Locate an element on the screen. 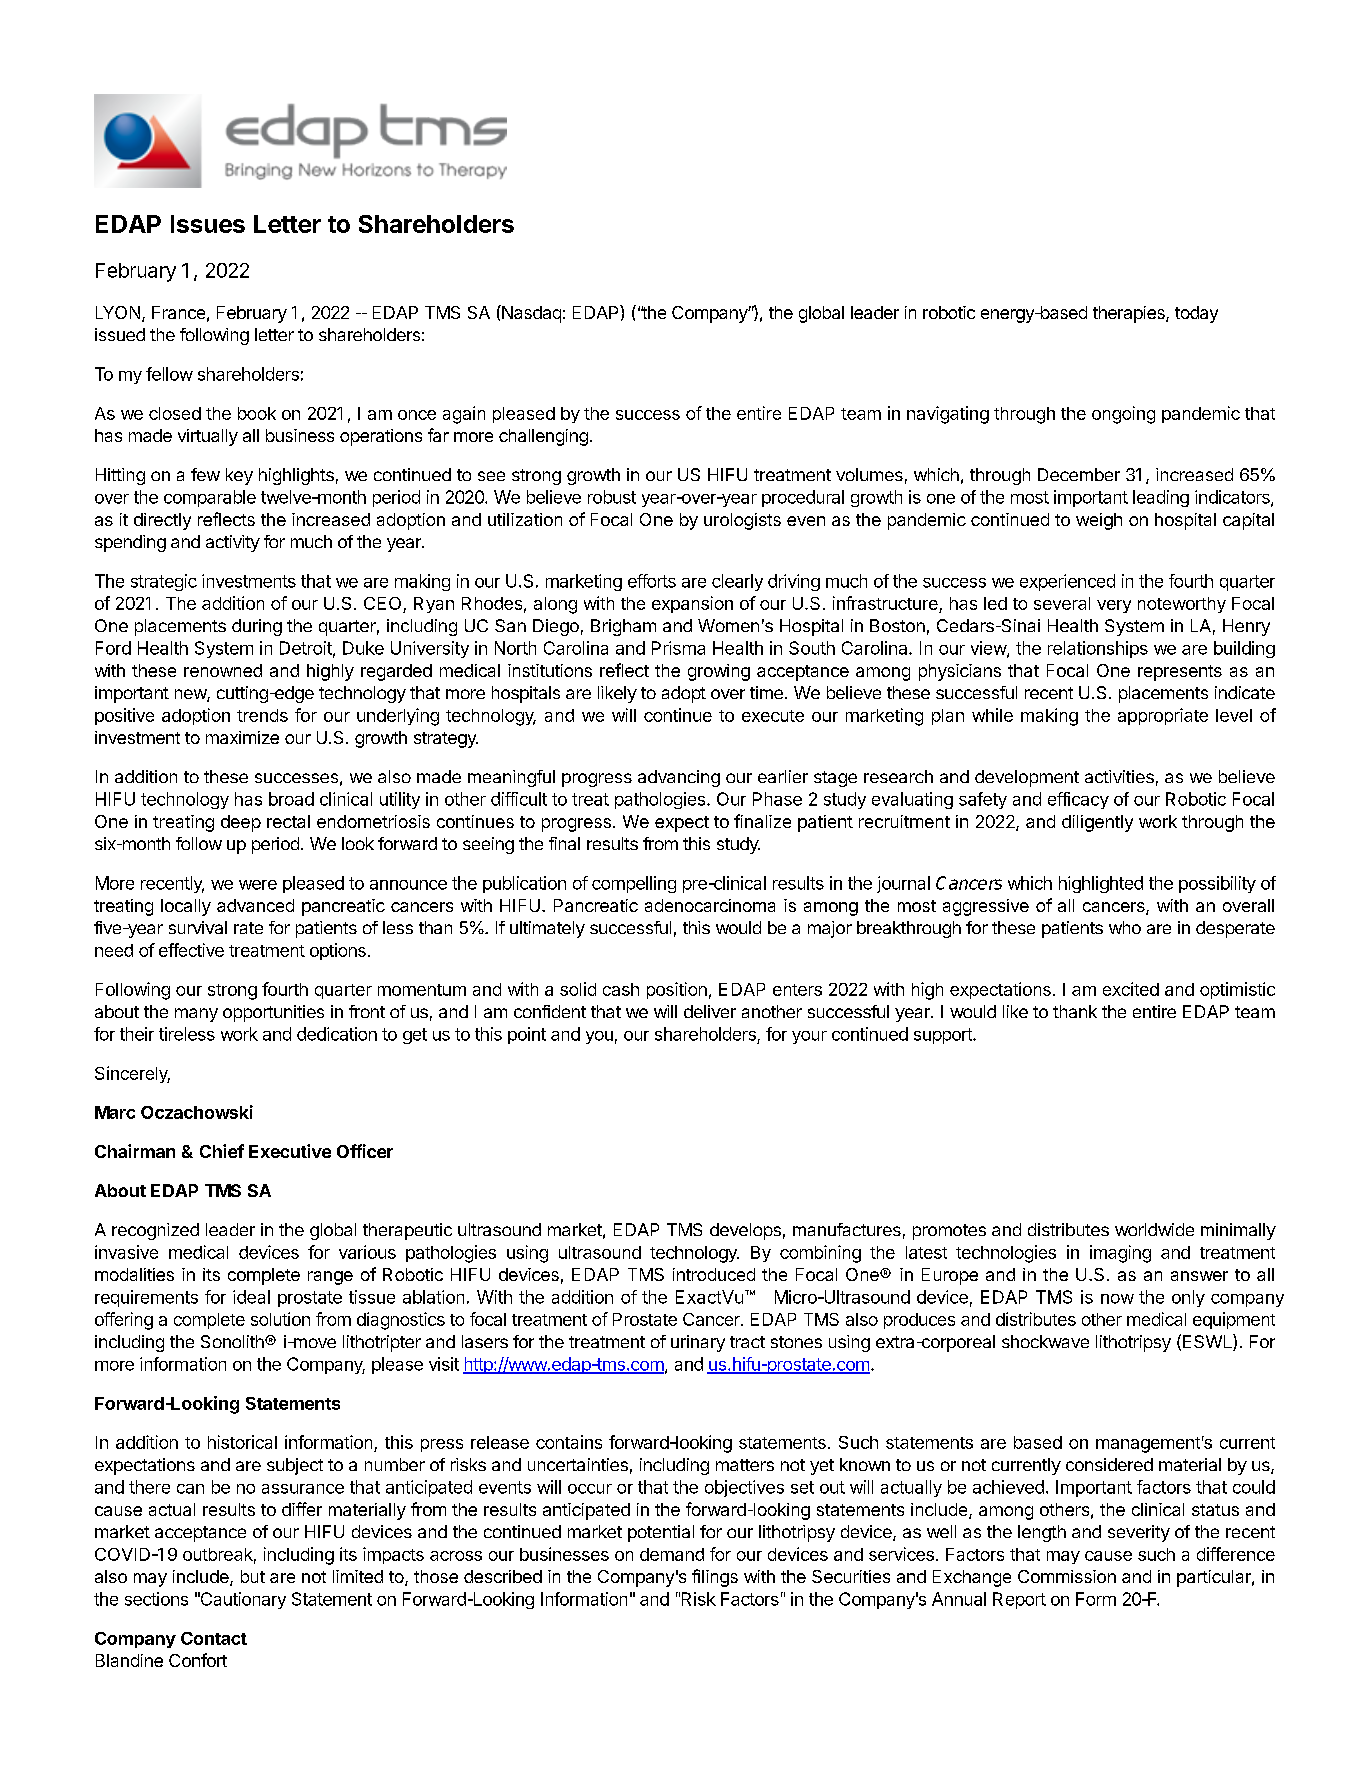 This screenshot has height=1772, width=1369. growing is located at coordinates (719, 672).
